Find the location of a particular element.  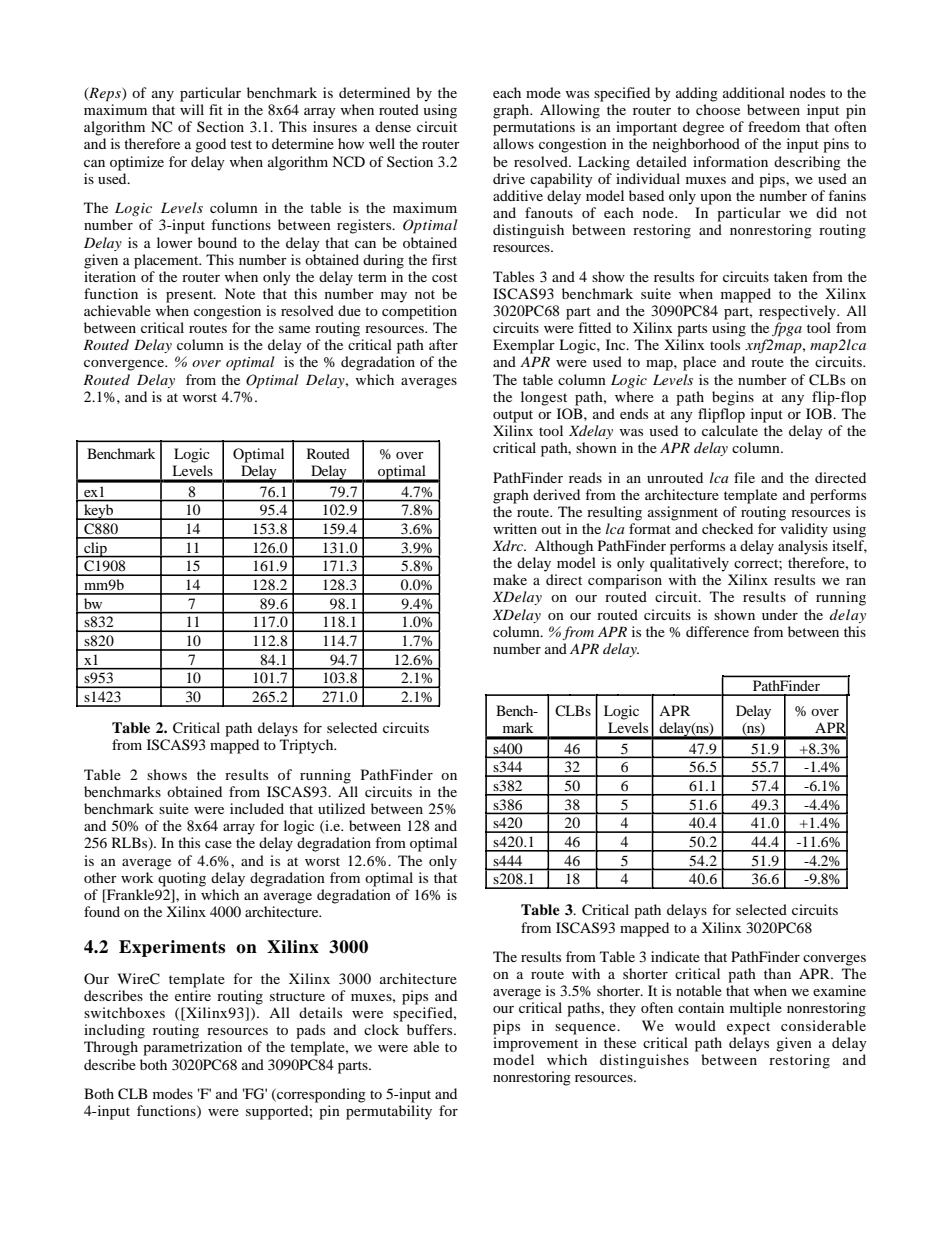

will is located at coordinates (192, 109).
